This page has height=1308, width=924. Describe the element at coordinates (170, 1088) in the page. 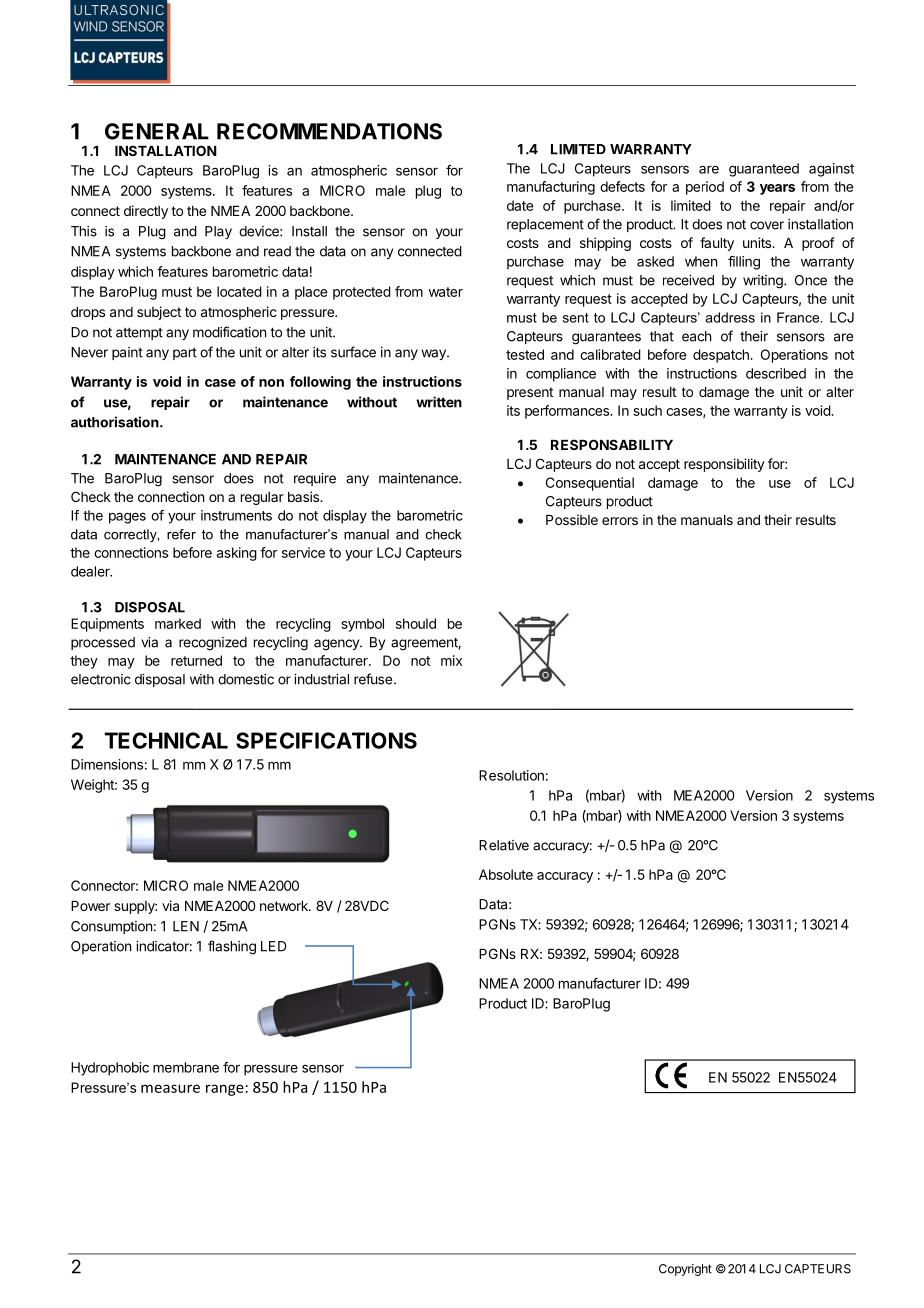

I see `measure` at that location.
